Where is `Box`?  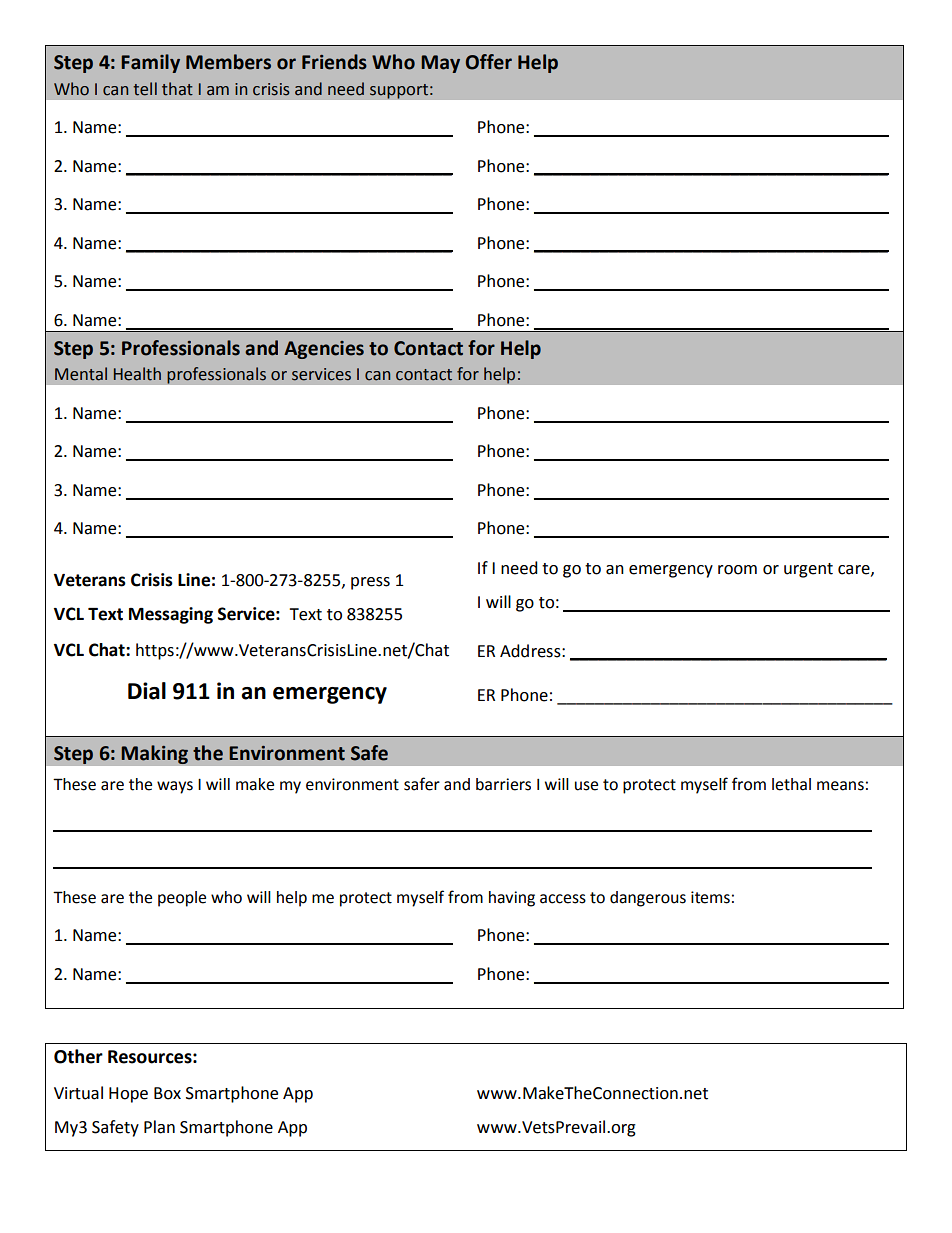 Box is located at coordinates (167, 1093).
